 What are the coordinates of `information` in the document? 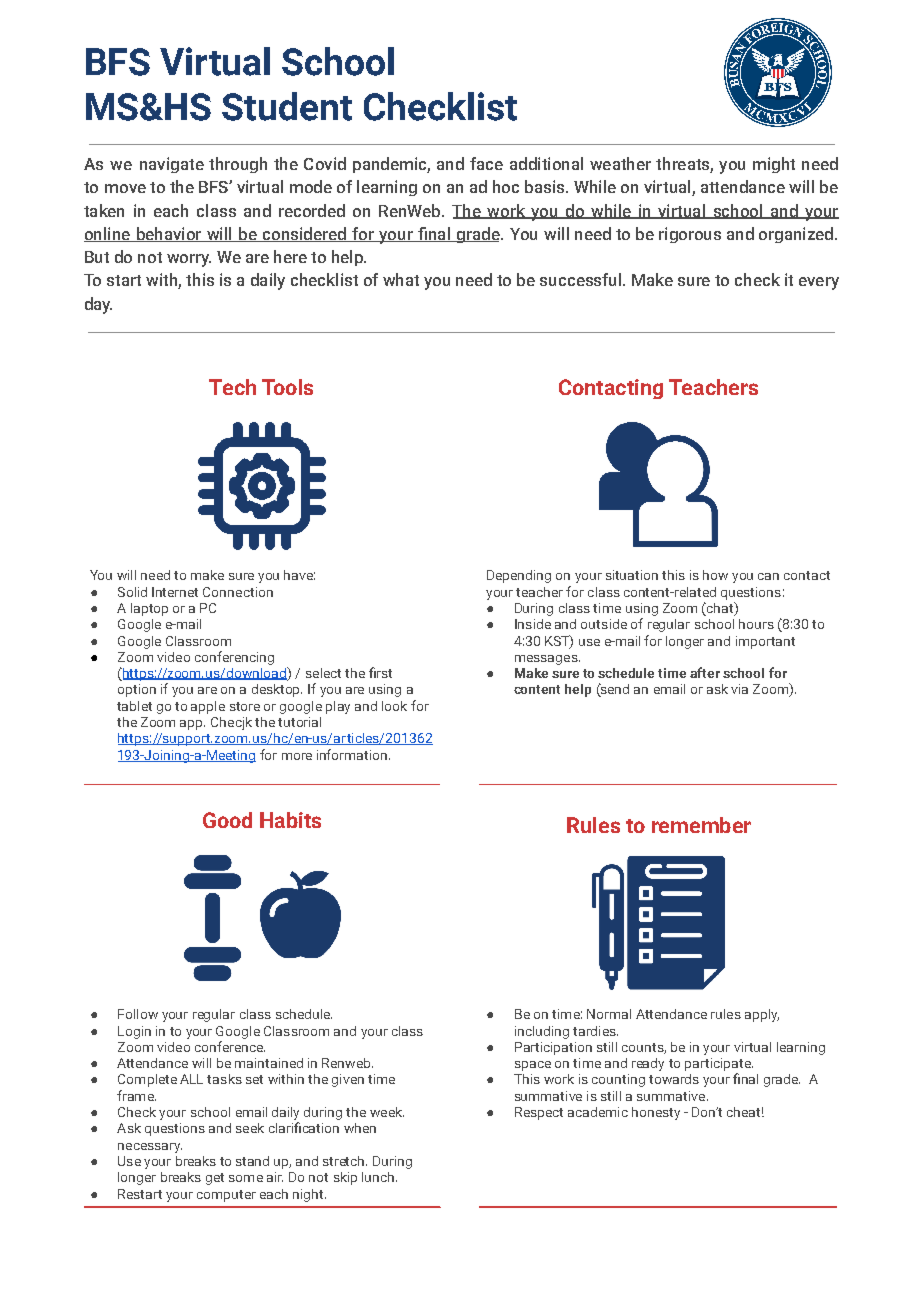 It's located at (353, 754).
